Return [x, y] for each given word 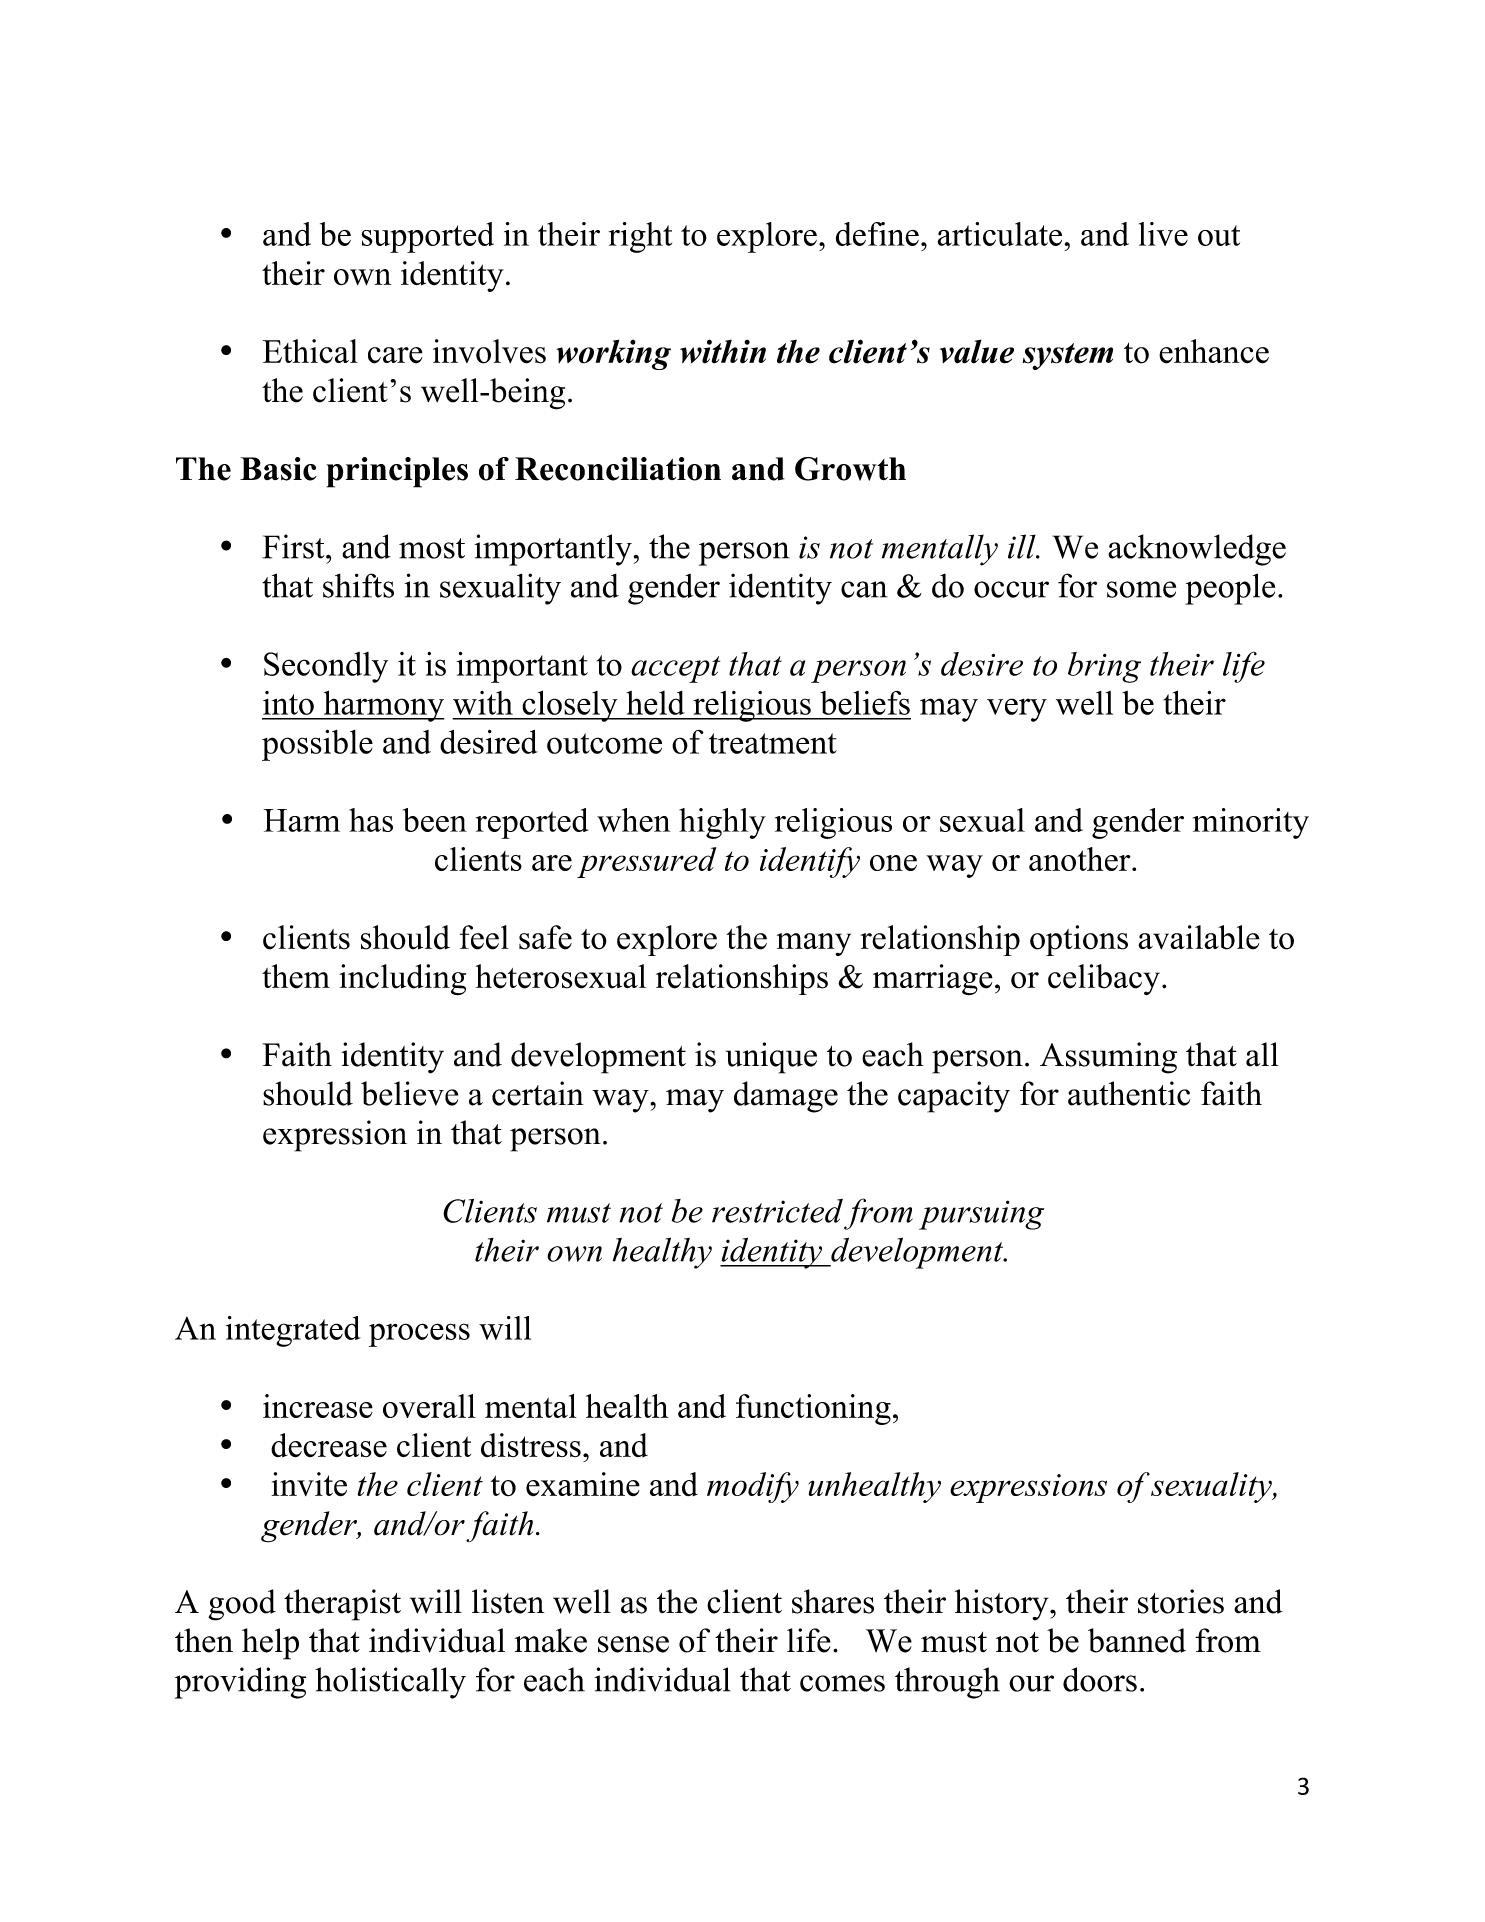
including [402, 980]
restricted [777, 1211]
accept [675, 669]
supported [427, 237]
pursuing [981, 1215]
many [814, 944]
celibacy [1104, 979]
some [1141, 589]
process [419, 1335]
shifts [358, 585]
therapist [342, 1605]
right [640, 237]
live [1163, 234]
